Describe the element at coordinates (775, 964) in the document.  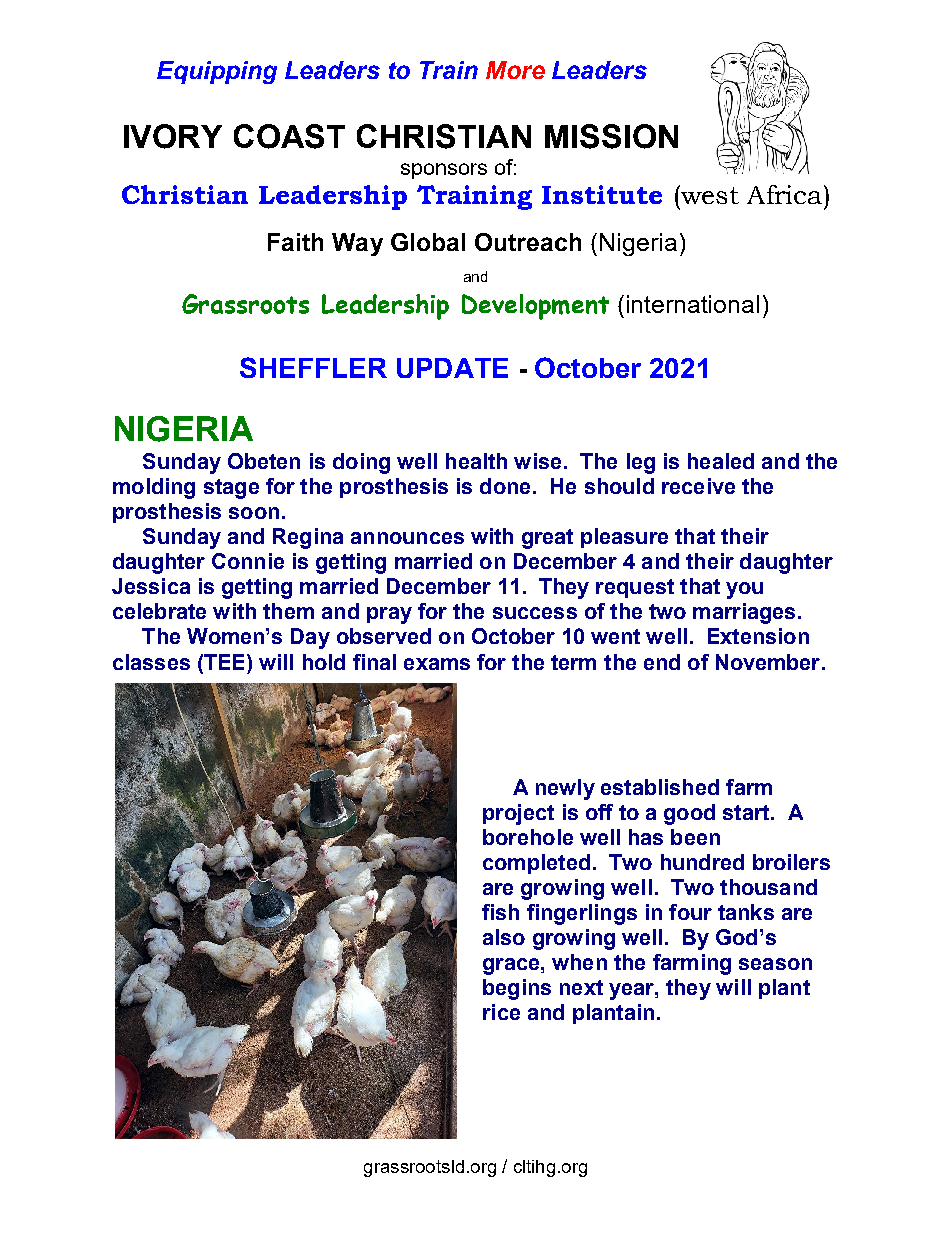
I see `season` at that location.
